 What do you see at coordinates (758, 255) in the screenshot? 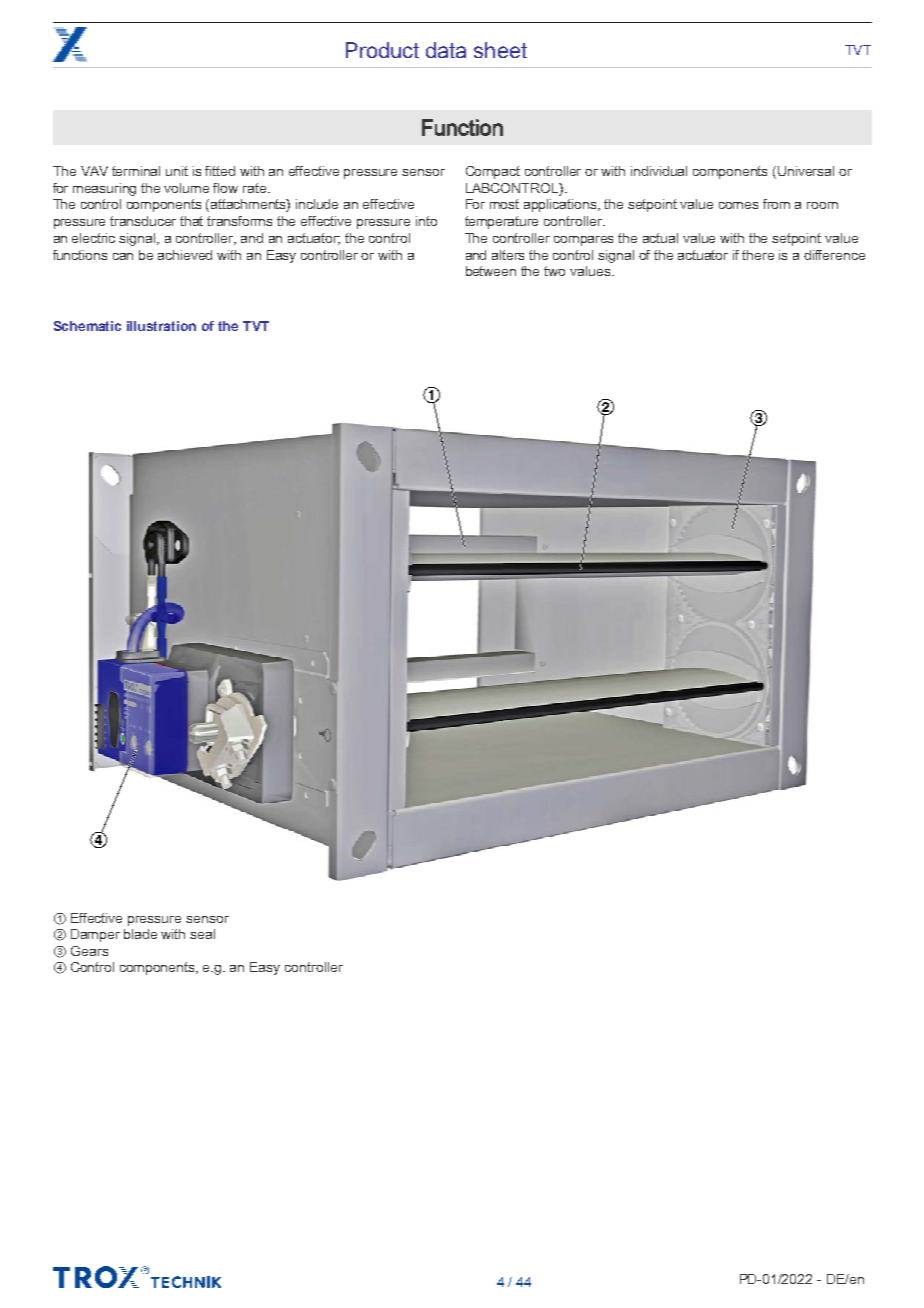
I see `there` at bounding box center [758, 255].
